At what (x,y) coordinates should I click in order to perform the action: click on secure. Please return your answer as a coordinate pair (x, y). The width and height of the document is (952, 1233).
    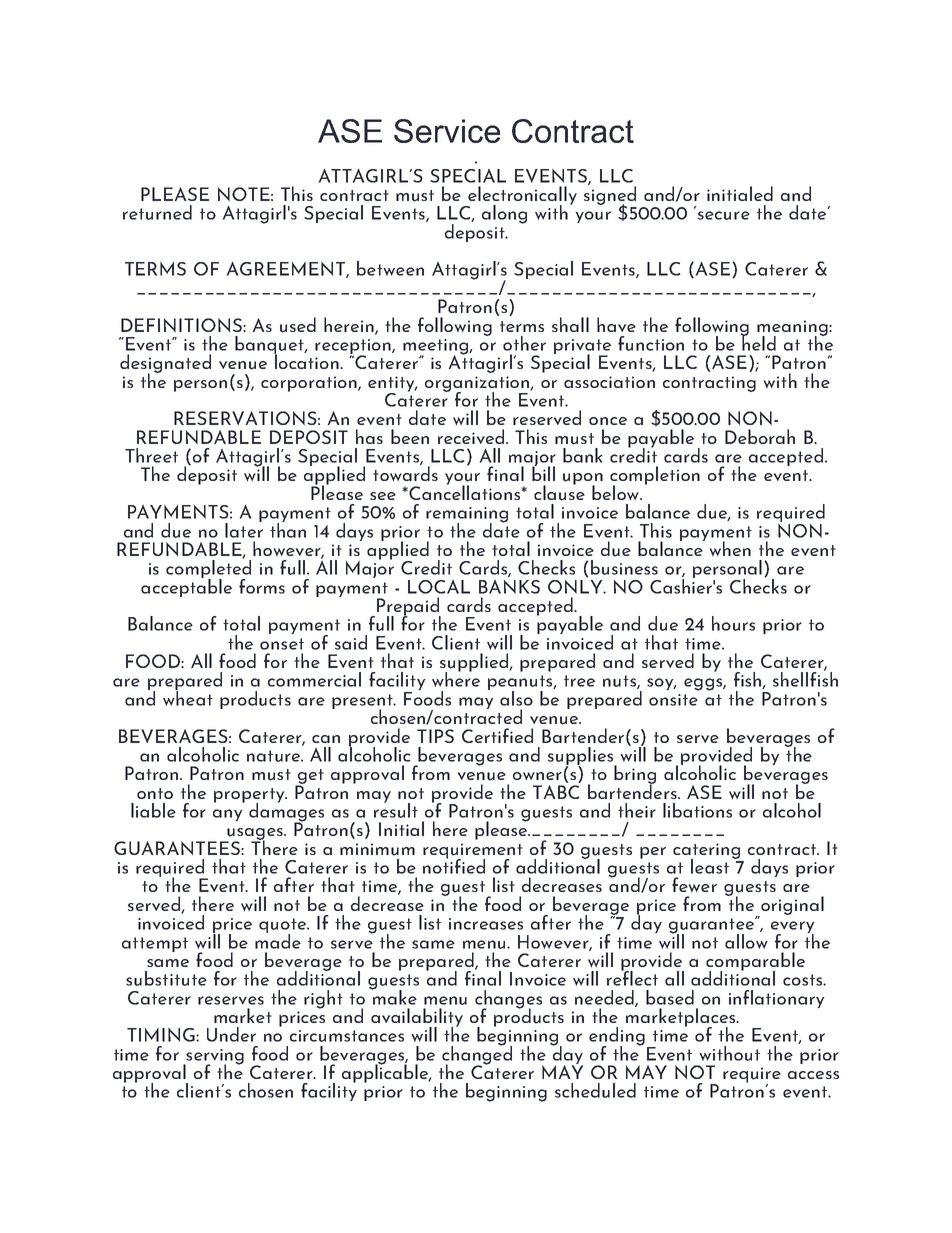
    Looking at the image, I should click on (724, 215).
